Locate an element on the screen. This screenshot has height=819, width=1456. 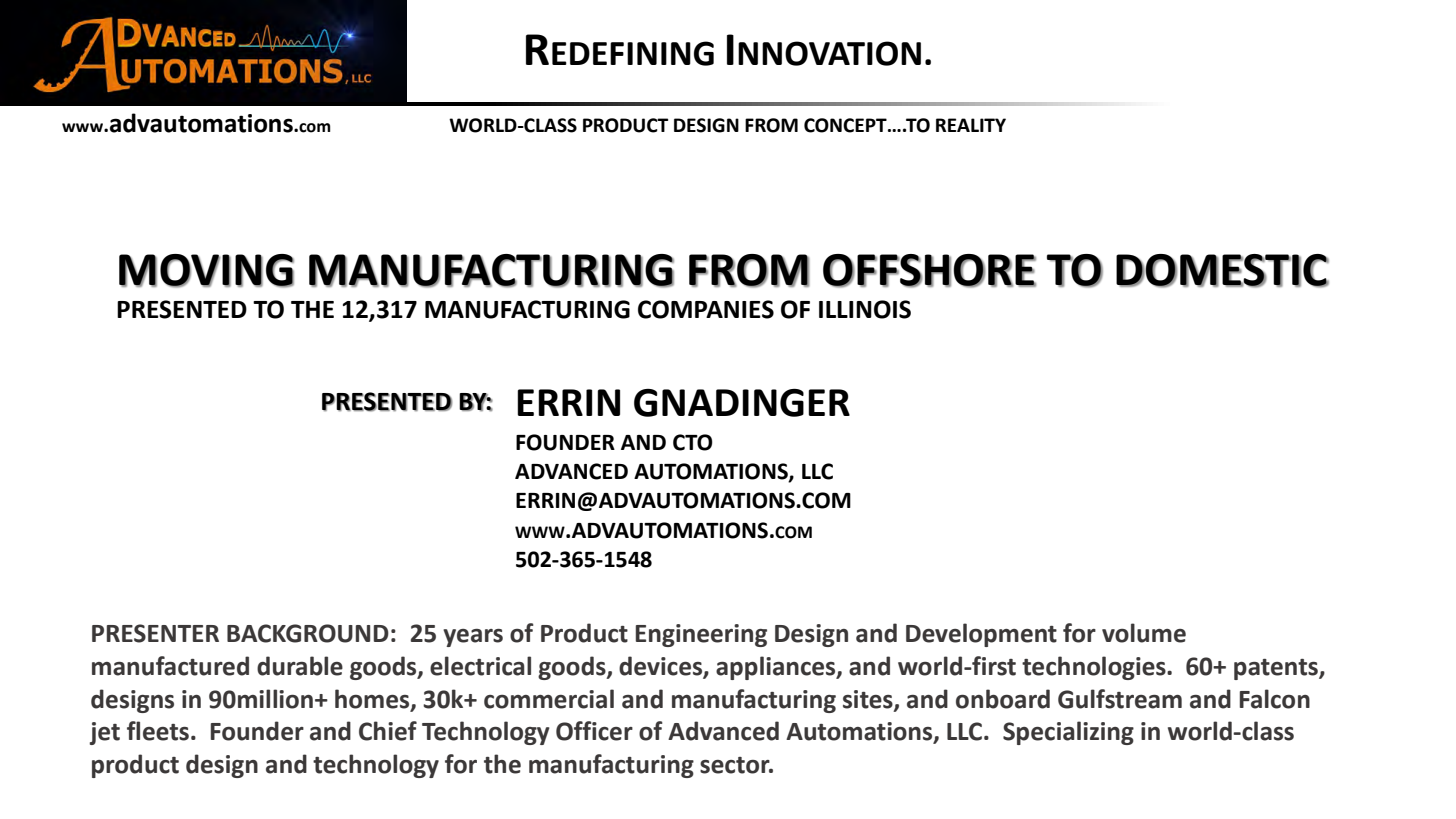
OFFSHORE is located at coordinates (929, 271).
